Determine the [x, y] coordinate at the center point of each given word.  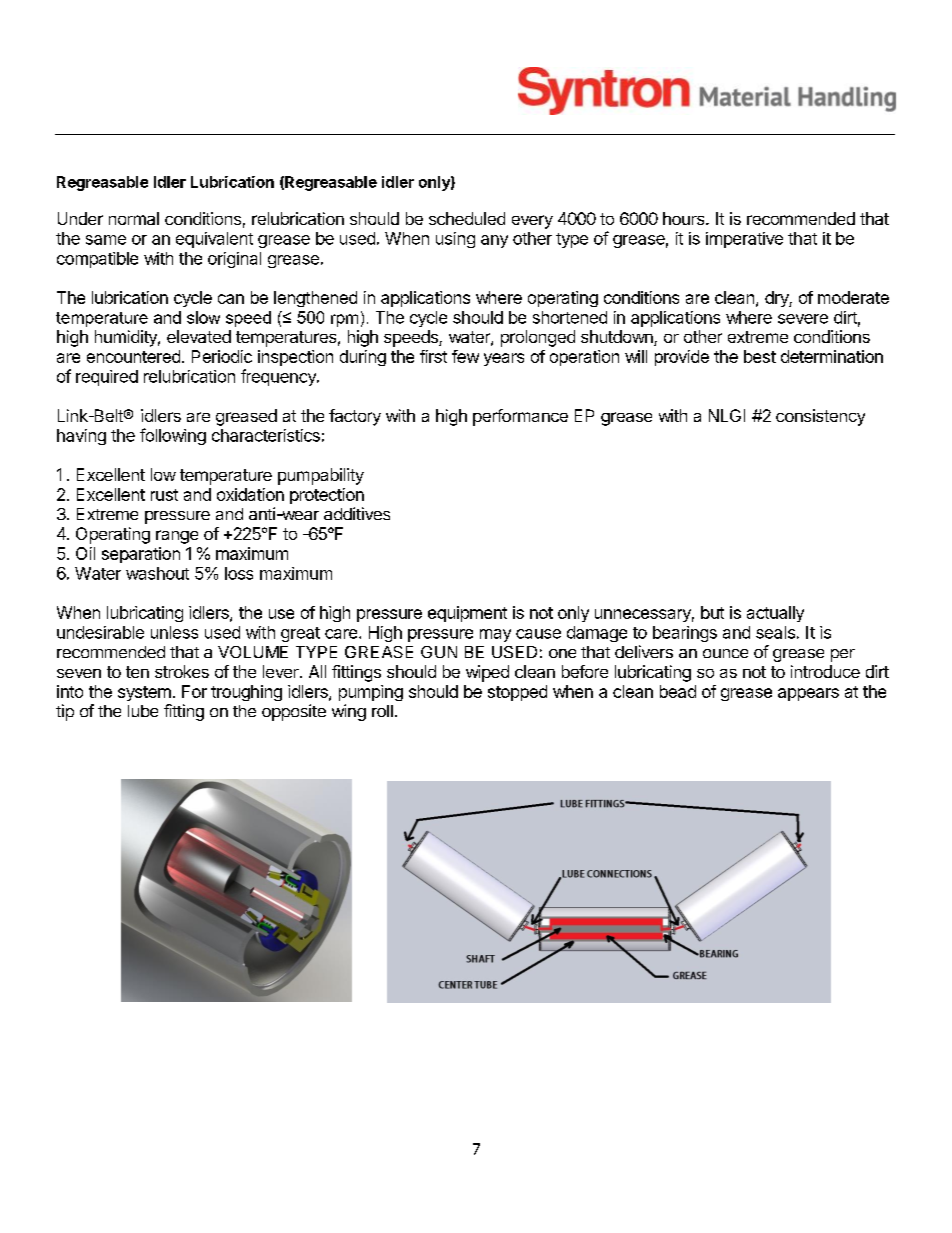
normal [134, 218]
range [177, 537]
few [465, 356]
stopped [517, 693]
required [107, 378]
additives [357, 513]
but [712, 612]
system [144, 693]
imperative [744, 240]
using [455, 240]
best [760, 356]
